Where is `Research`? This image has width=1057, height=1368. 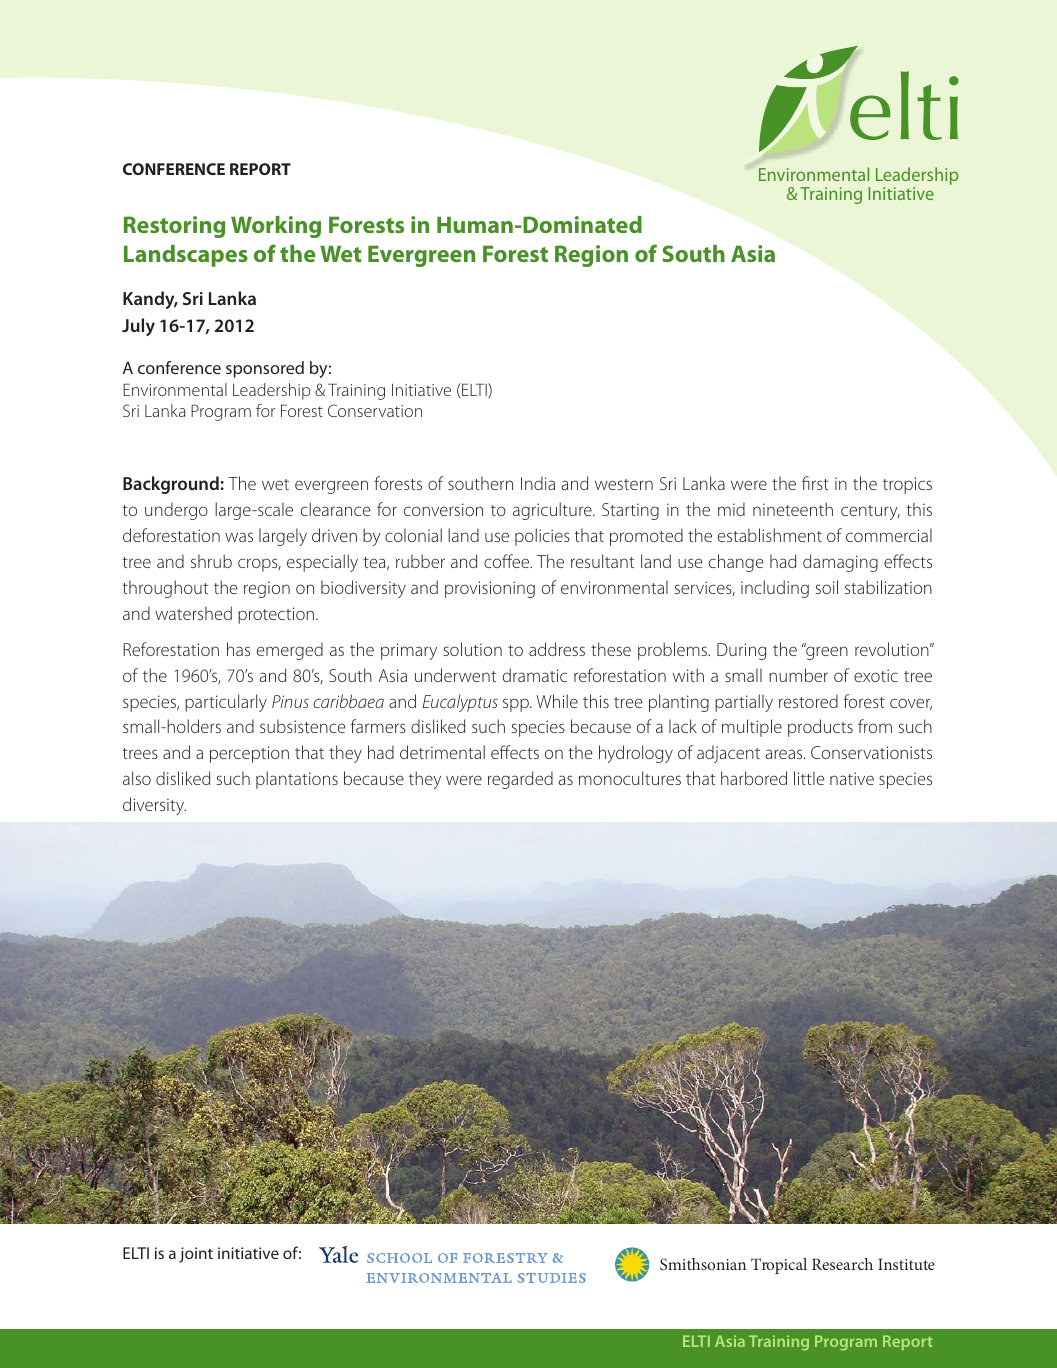
Research is located at coordinates (842, 1264).
